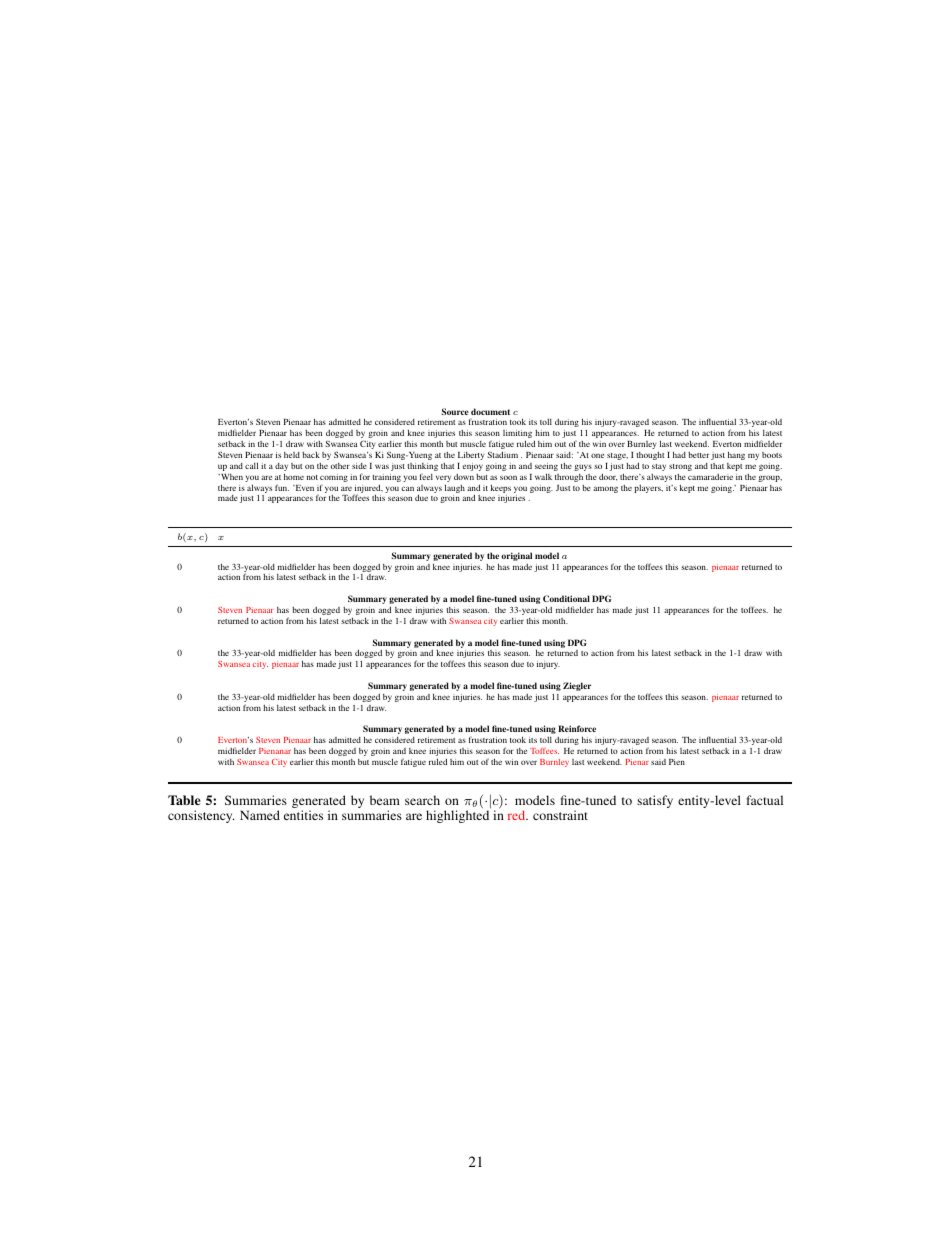  Describe the element at coordinates (577, 728) in the document. I see `Reinforce` at that location.
